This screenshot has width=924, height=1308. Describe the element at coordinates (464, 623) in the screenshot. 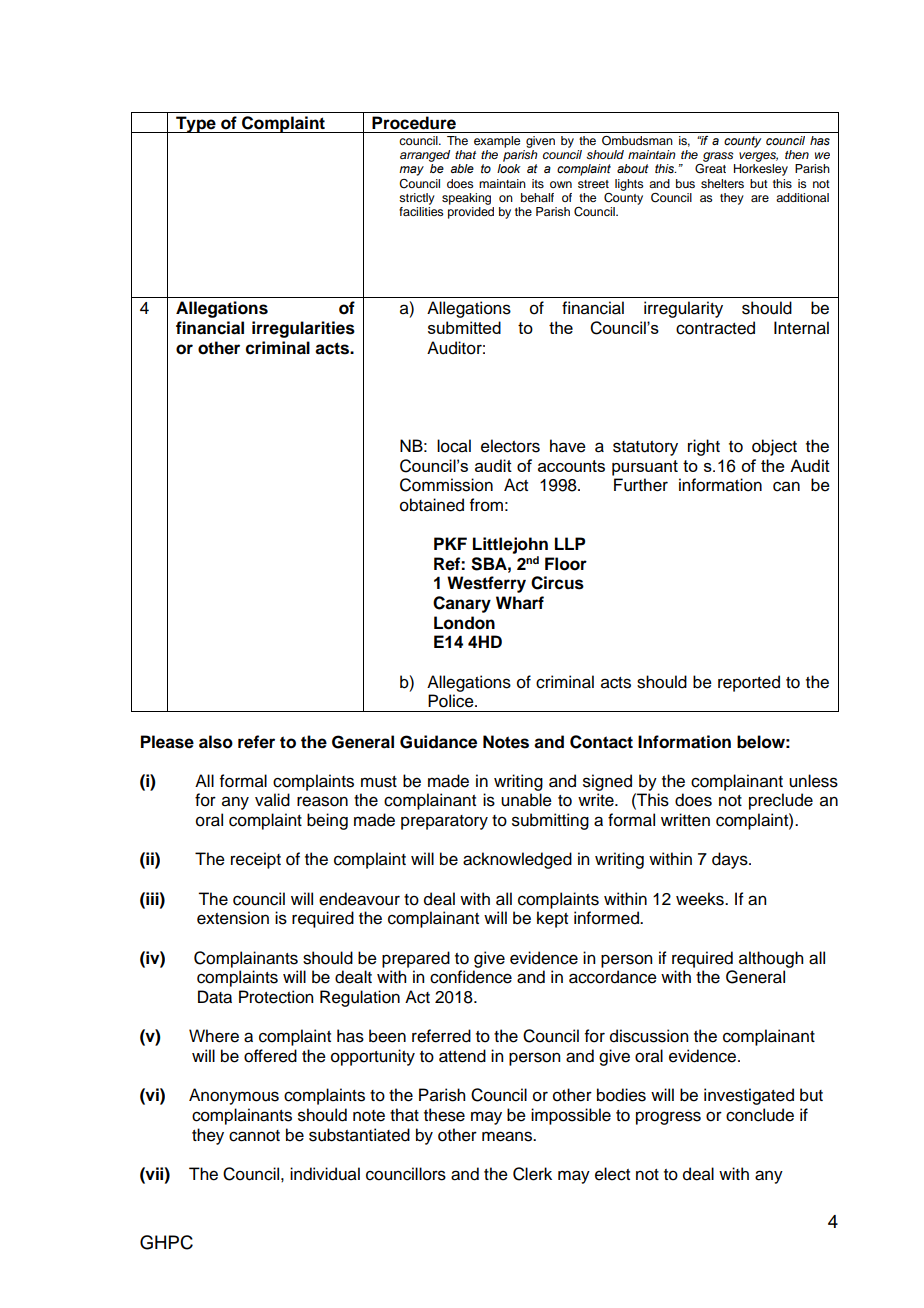

I see `London` at that location.
